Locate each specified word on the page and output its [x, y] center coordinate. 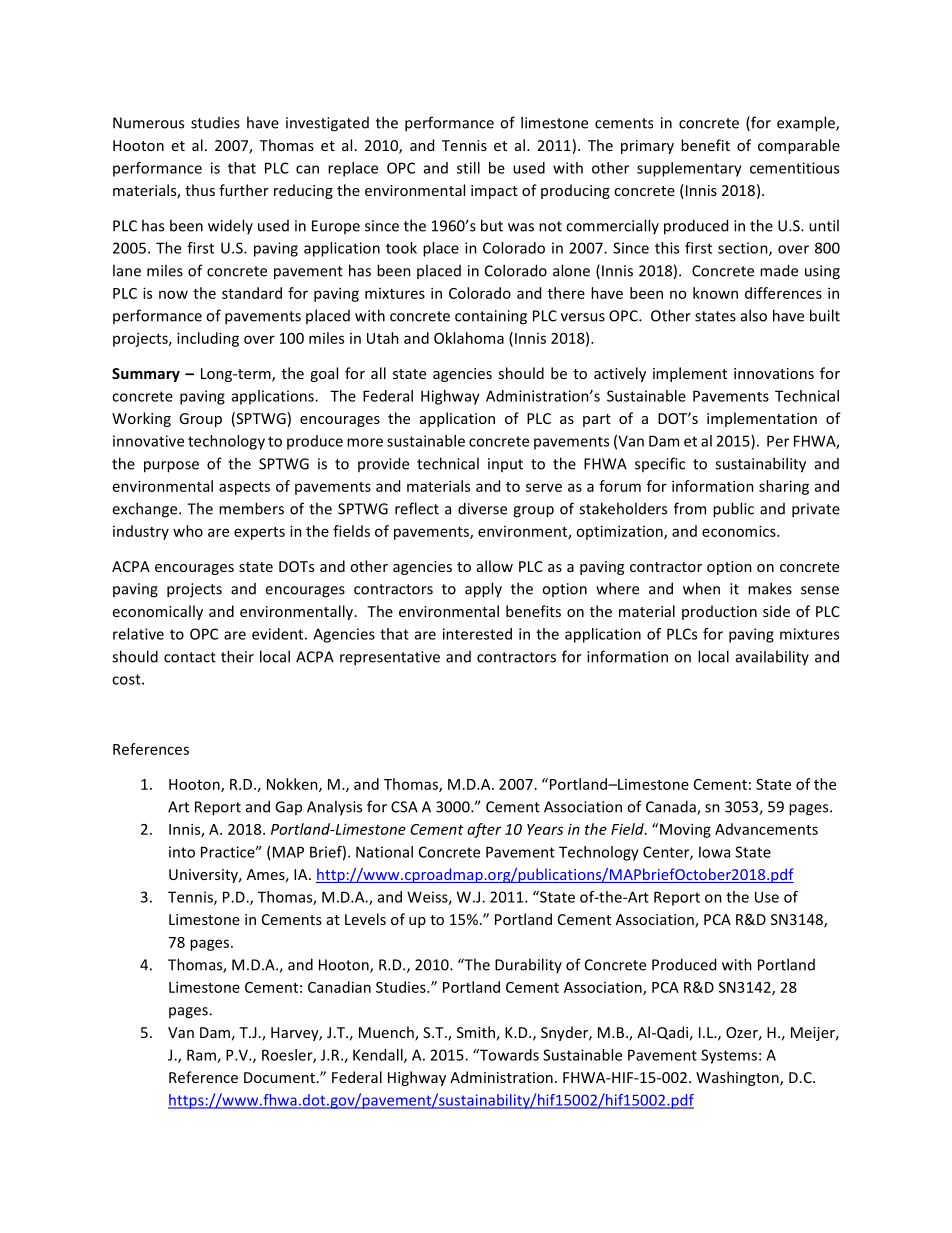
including [208, 339]
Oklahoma [469, 338]
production [719, 612]
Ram [202, 1056]
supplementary [689, 169]
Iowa [714, 852]
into [182, 852]
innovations [774, 373]
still [468, 168]
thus [200, 190]
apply [483, 590]
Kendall [379, 1056]
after [484, 830]
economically [158, 612]
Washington [738, 1078]
